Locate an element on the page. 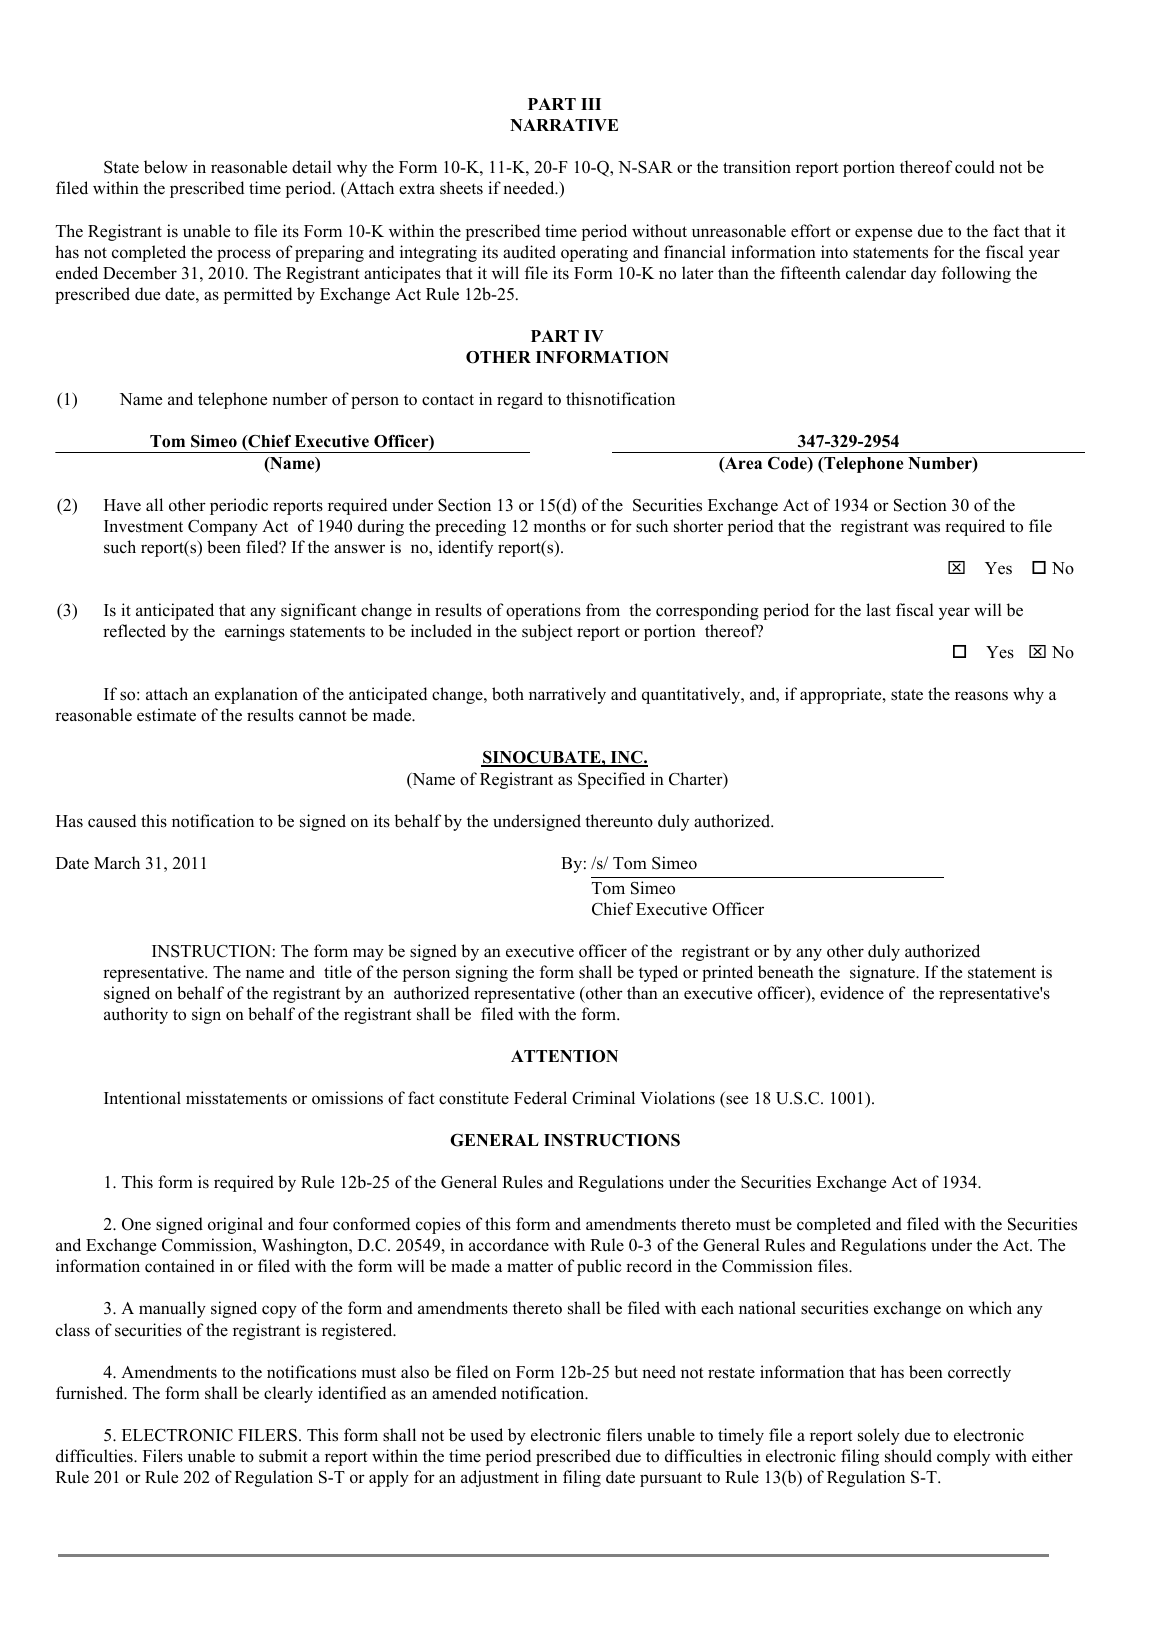 This page has width=1163, height=1646. reasons is located at coordinates (981, 696).
